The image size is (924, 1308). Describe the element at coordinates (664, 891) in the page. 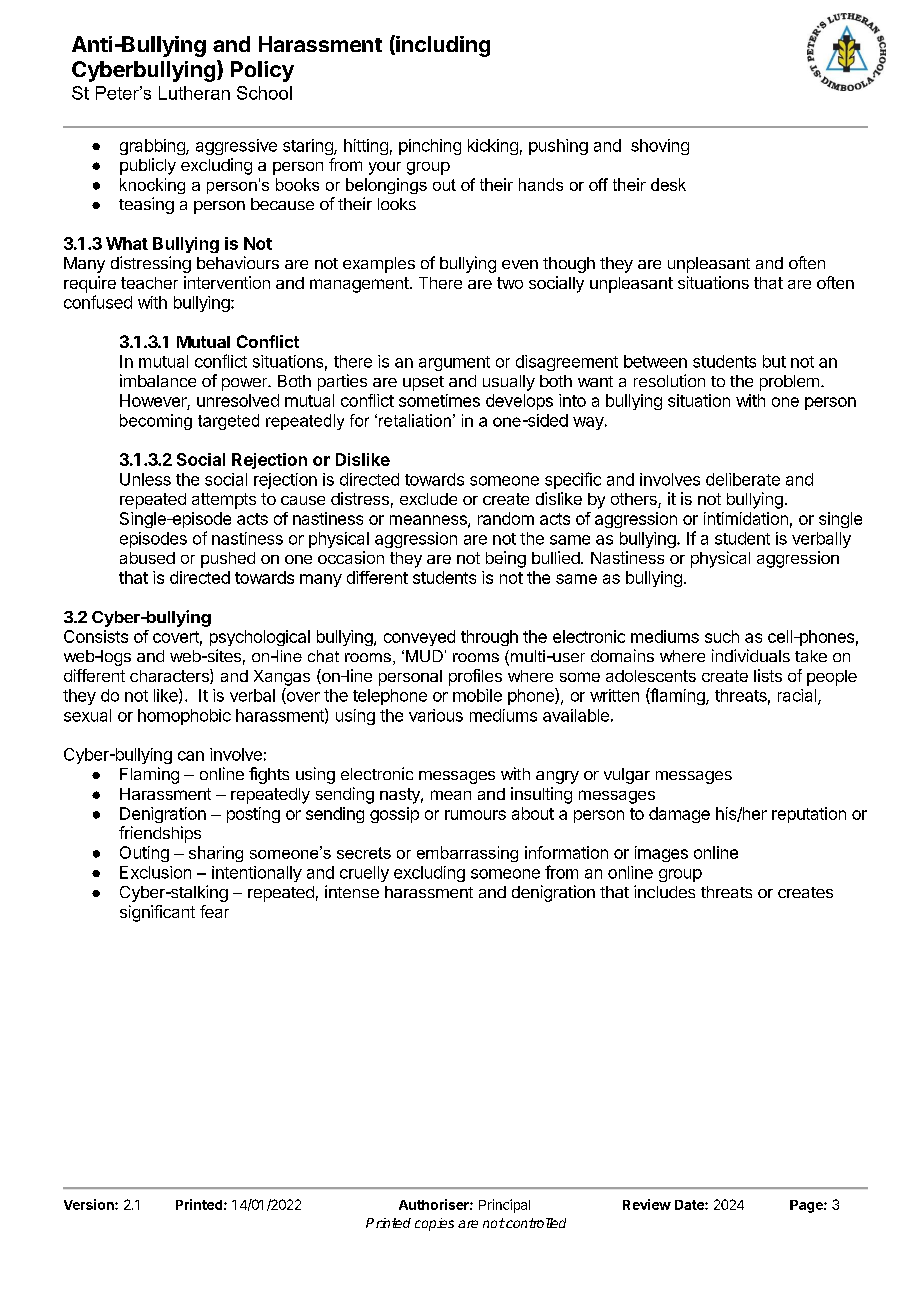

I see `includes` at that location.
